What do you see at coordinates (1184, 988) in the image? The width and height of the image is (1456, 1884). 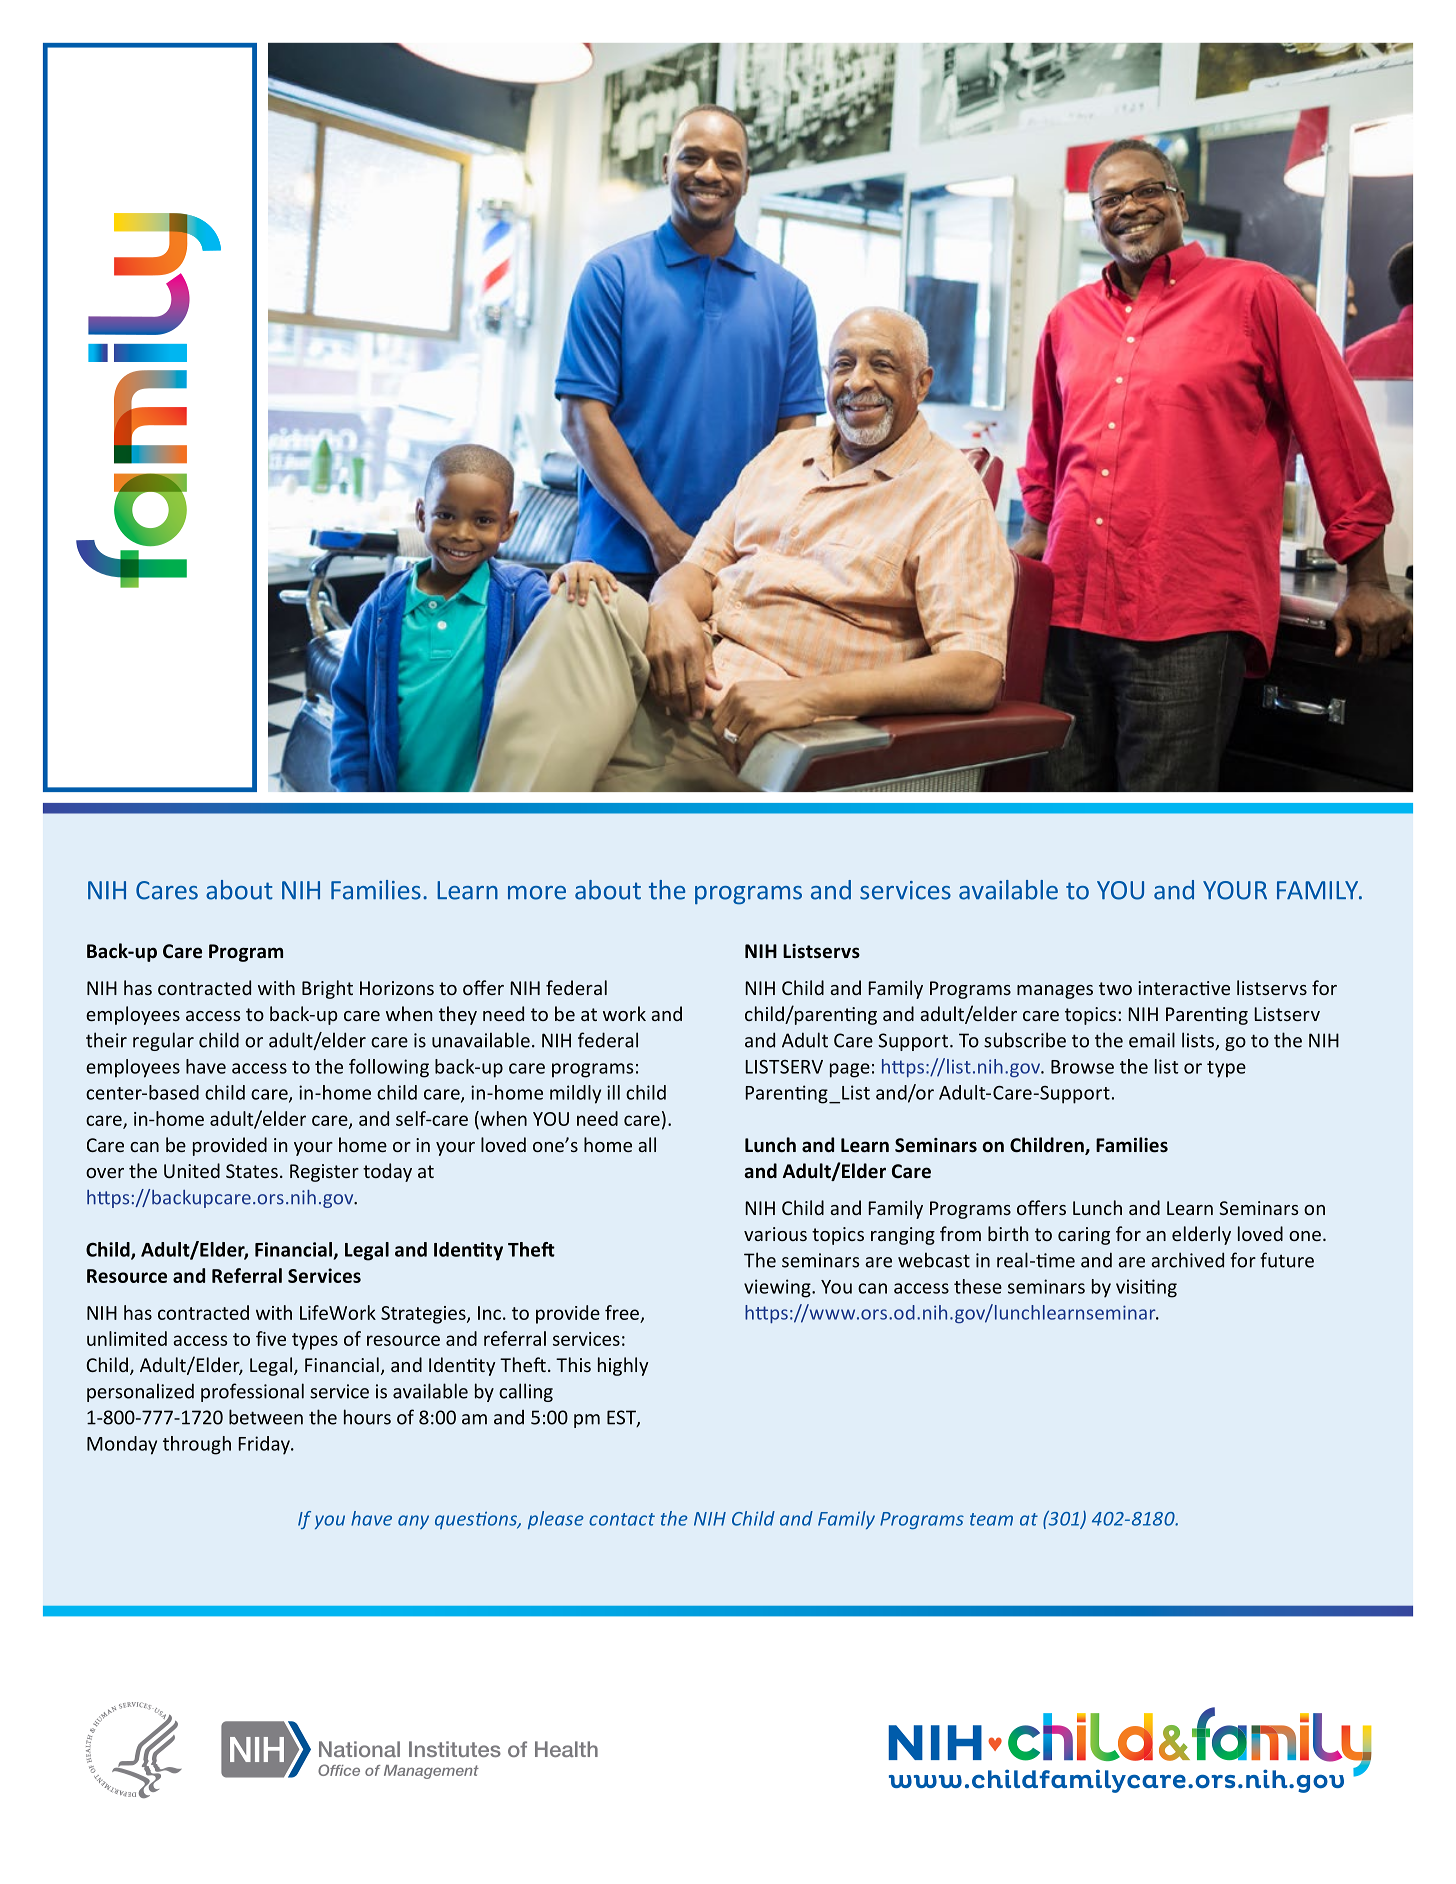 I see `interactive` at bounding box center [1184, 988].
